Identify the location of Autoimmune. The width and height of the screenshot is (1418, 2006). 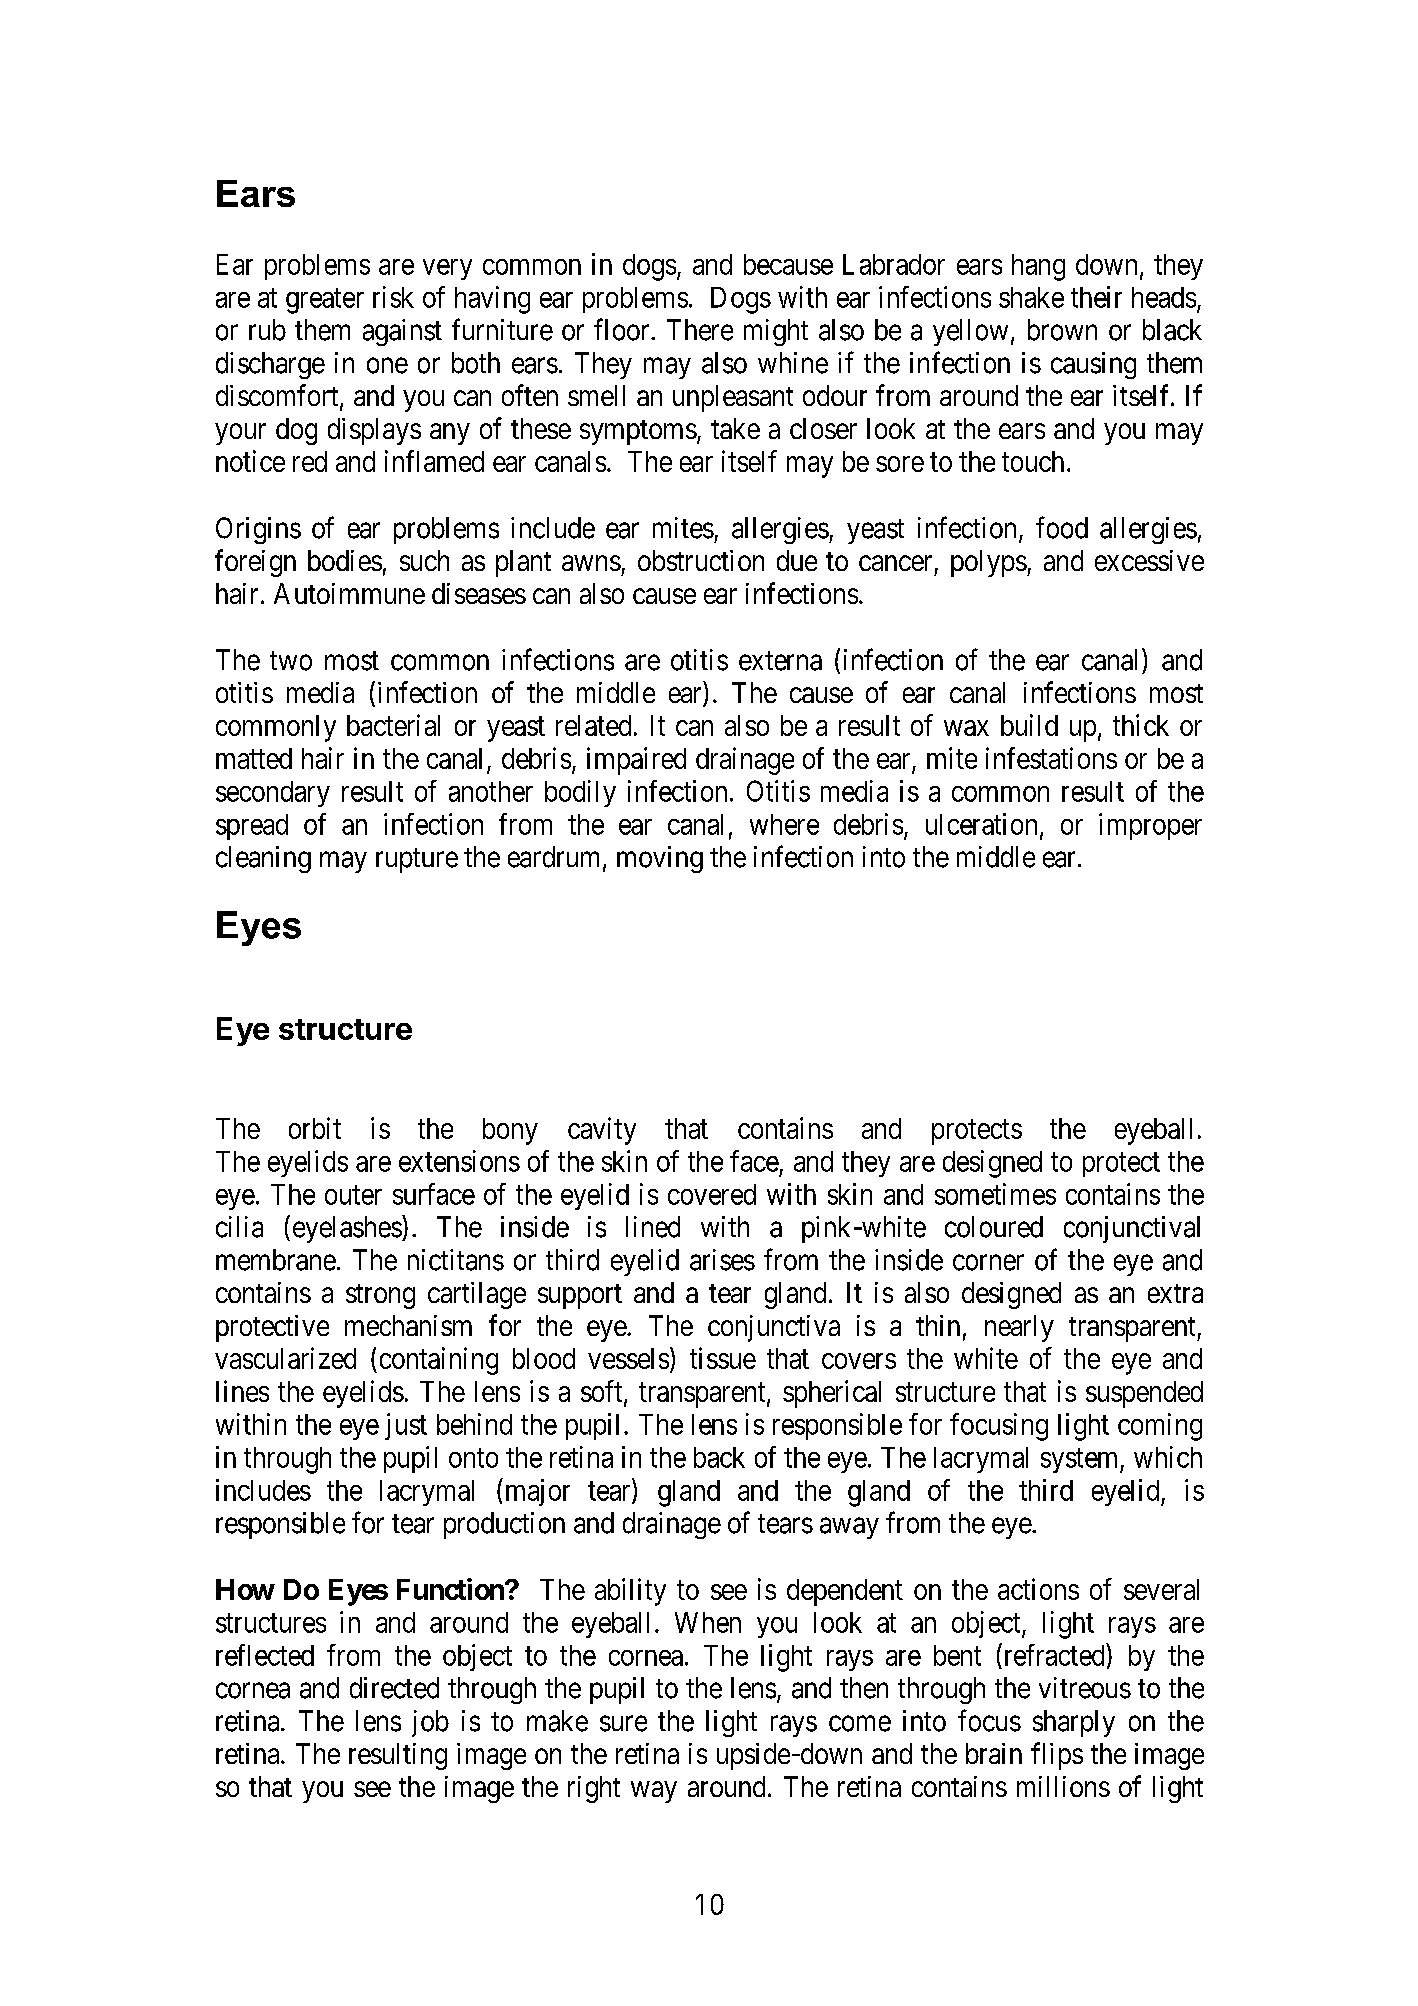
(349, 593).
